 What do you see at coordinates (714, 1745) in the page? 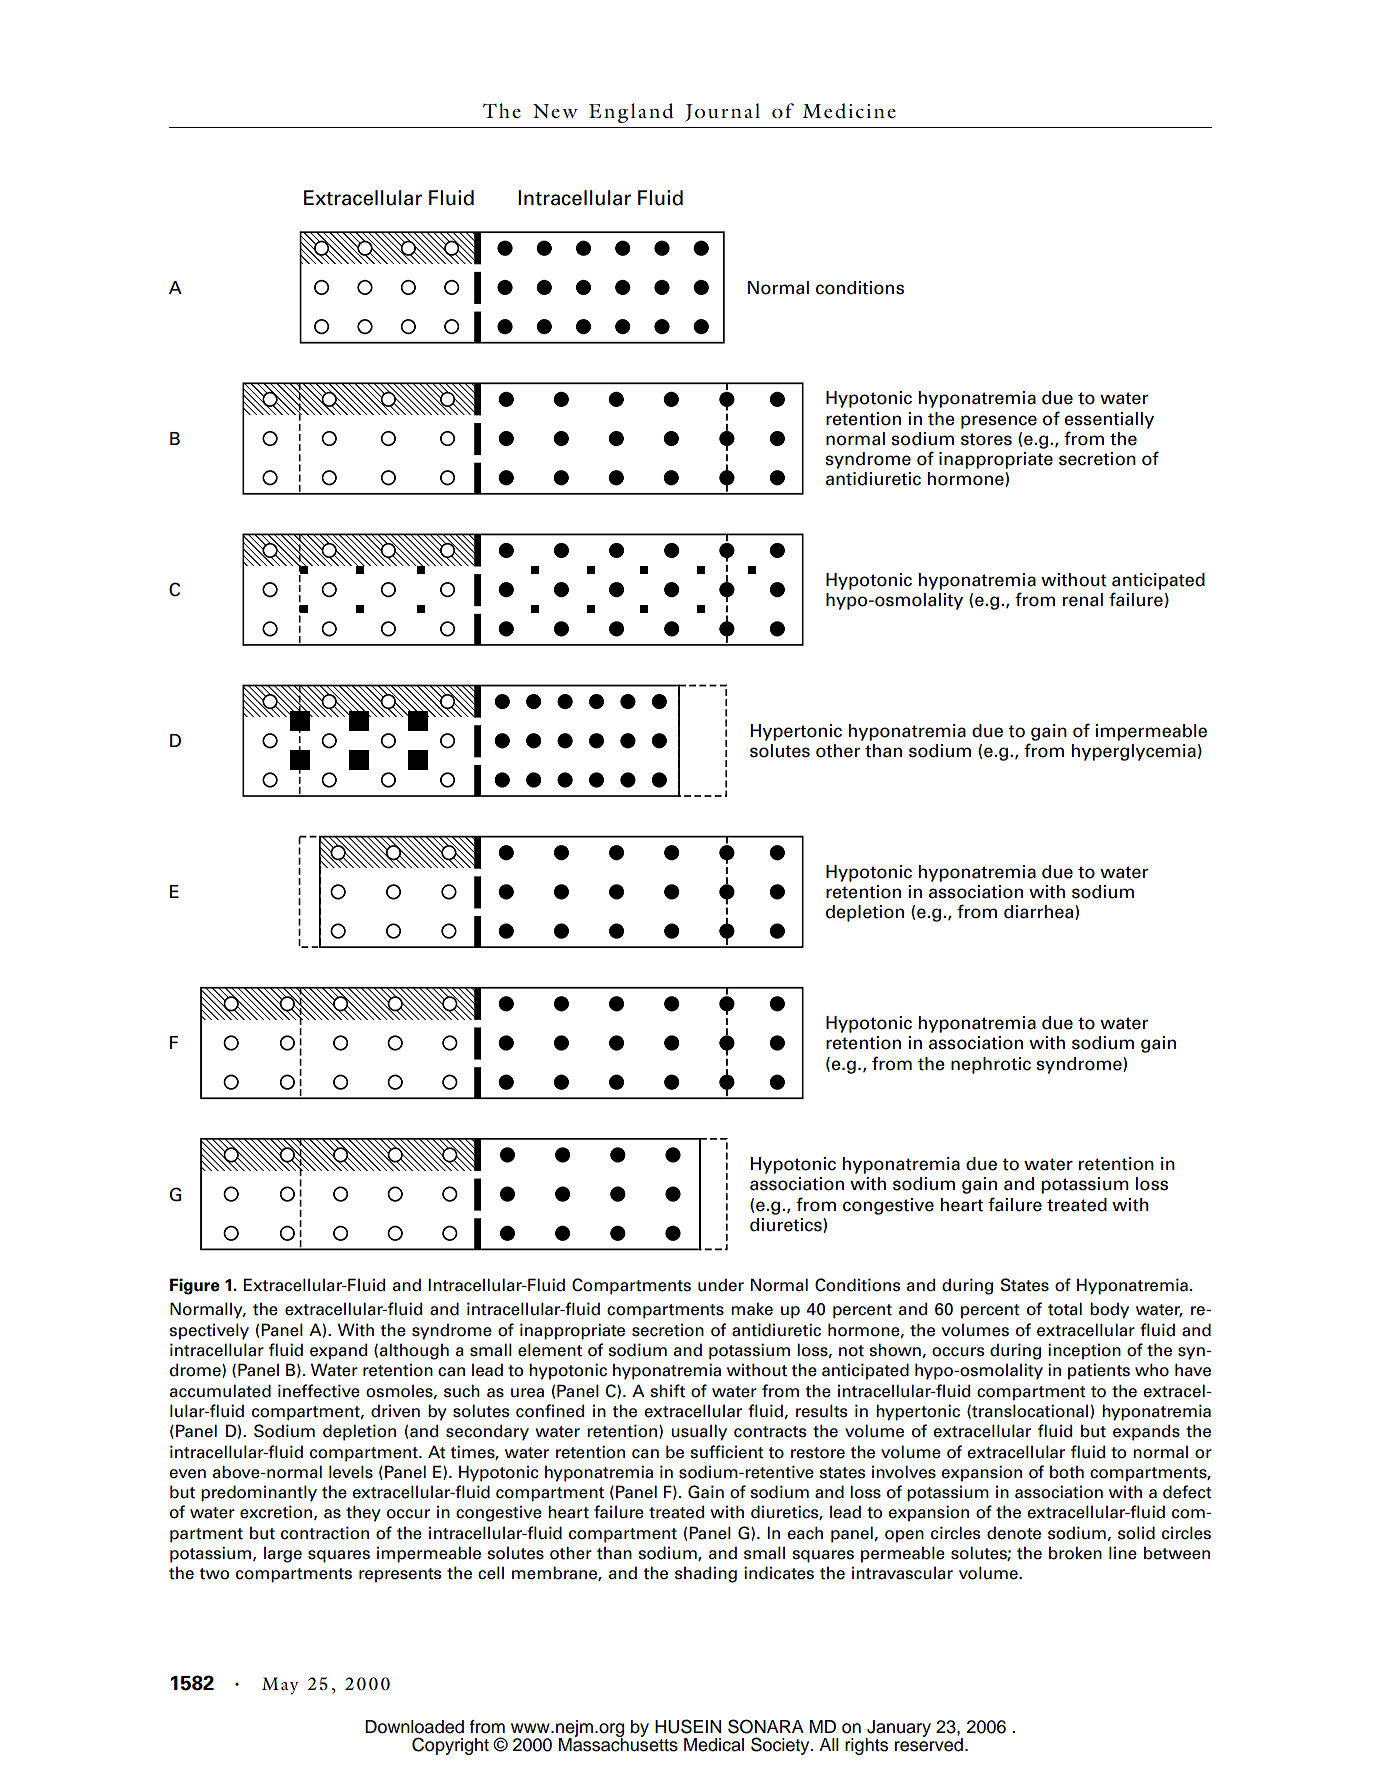
I see `Medical` at bounding box center [714, 1745].
